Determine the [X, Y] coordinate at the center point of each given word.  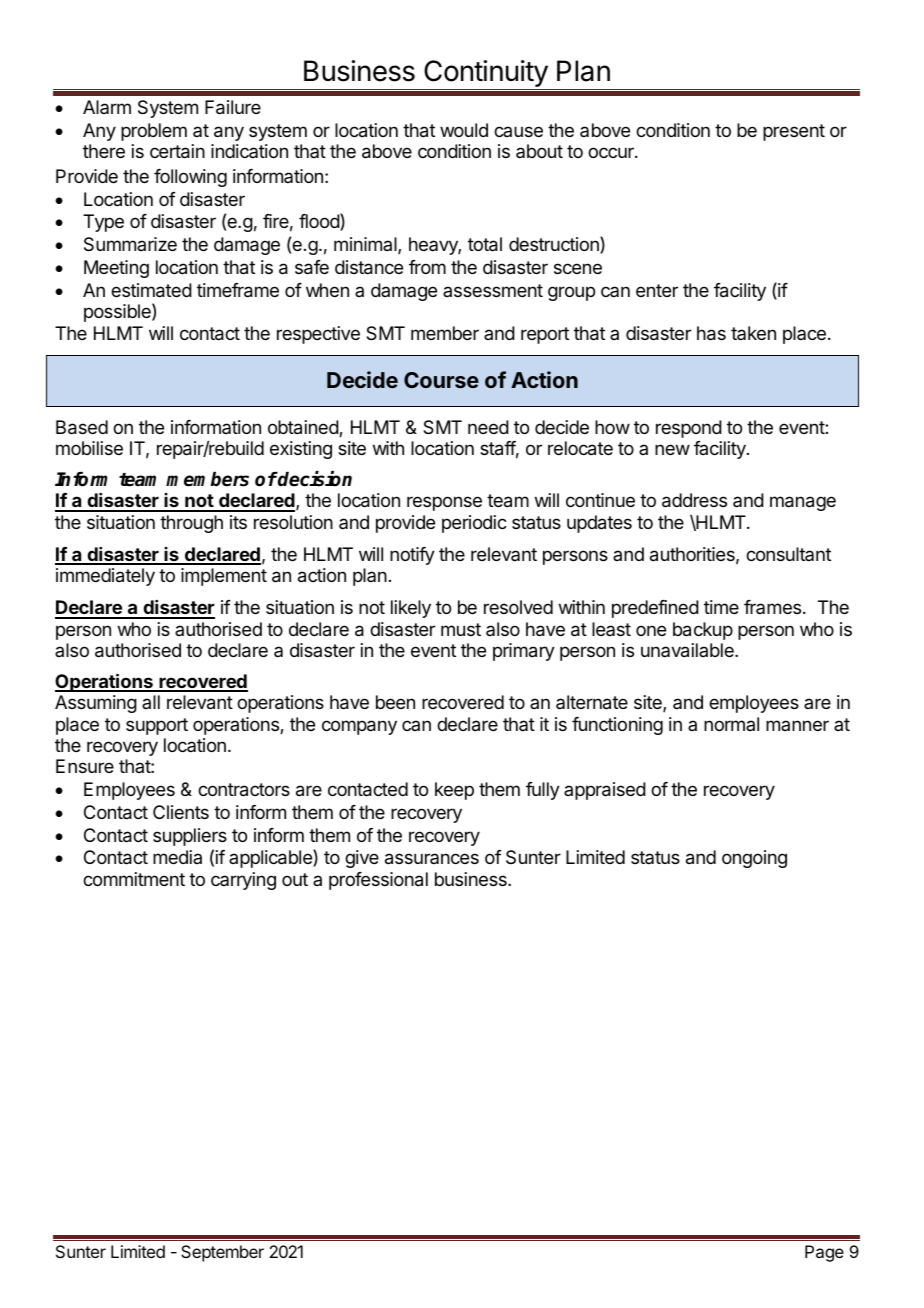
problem [154, 132]
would [464, 130]
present [794, 132]
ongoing [754, 859]
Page [824, 1253]
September [222, 1253]
